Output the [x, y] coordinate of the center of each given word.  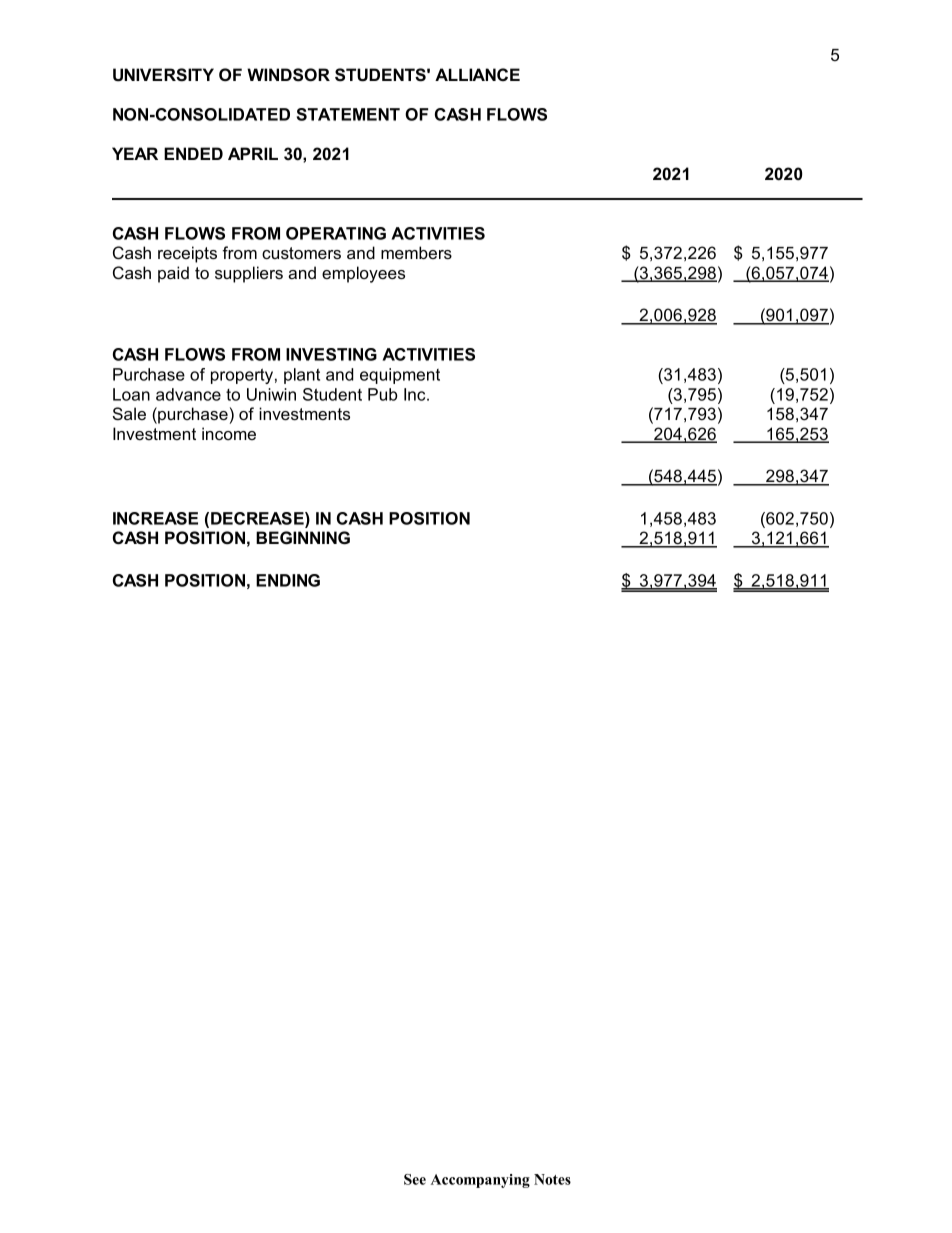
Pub [382, 394]
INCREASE [155, 518]
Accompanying [480, 1181]
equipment [400, 376]
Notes [552, 1179]
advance [188, 394]
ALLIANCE [477, 74]
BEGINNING [303, 538]
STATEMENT [348, 114]
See [415, 1179]
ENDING [288, 580]
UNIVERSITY [163, 75]
